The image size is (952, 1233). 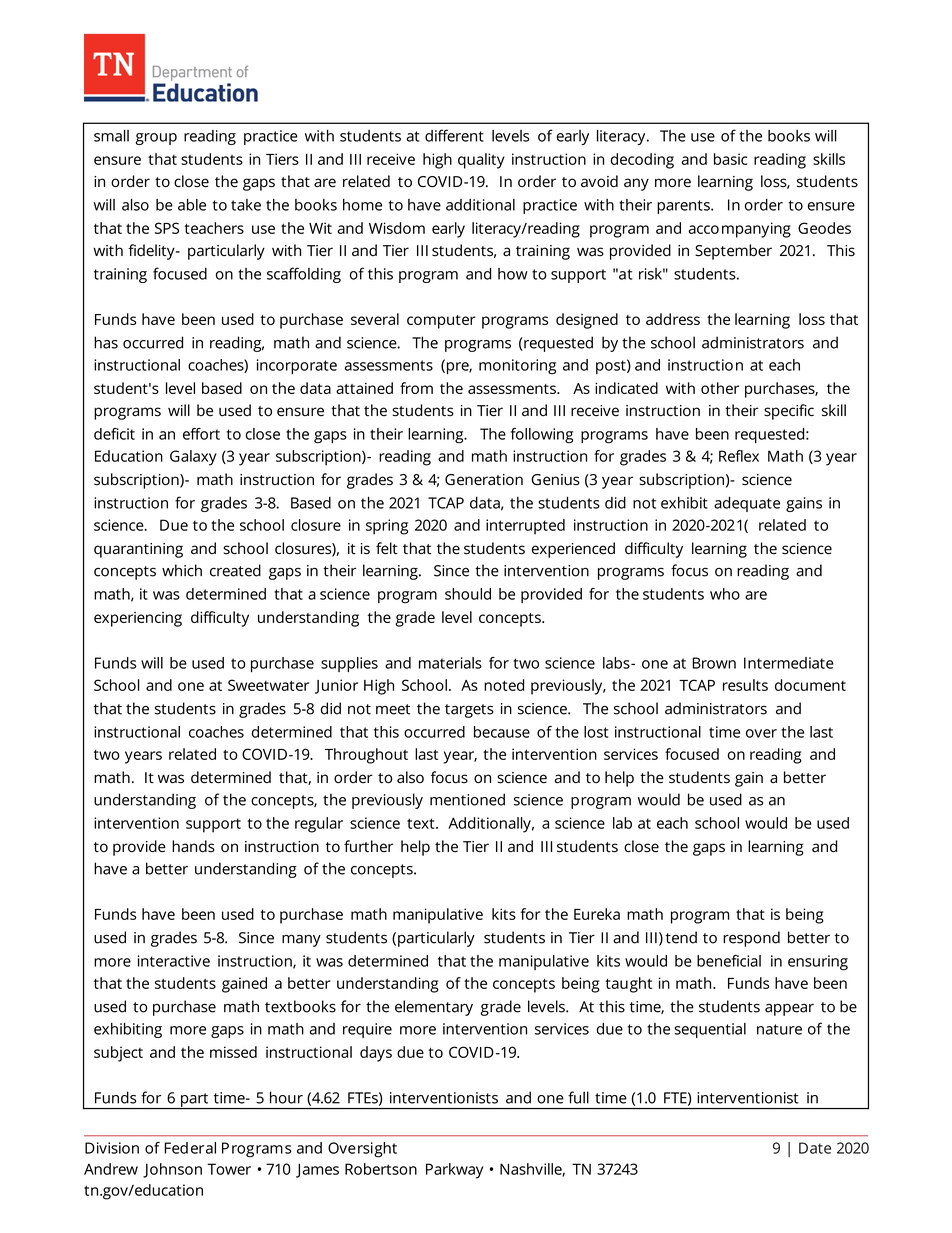 What do you see at coordinates (192, 205) in the screenshot?
I see `able` at bounding box center [192, 205].
